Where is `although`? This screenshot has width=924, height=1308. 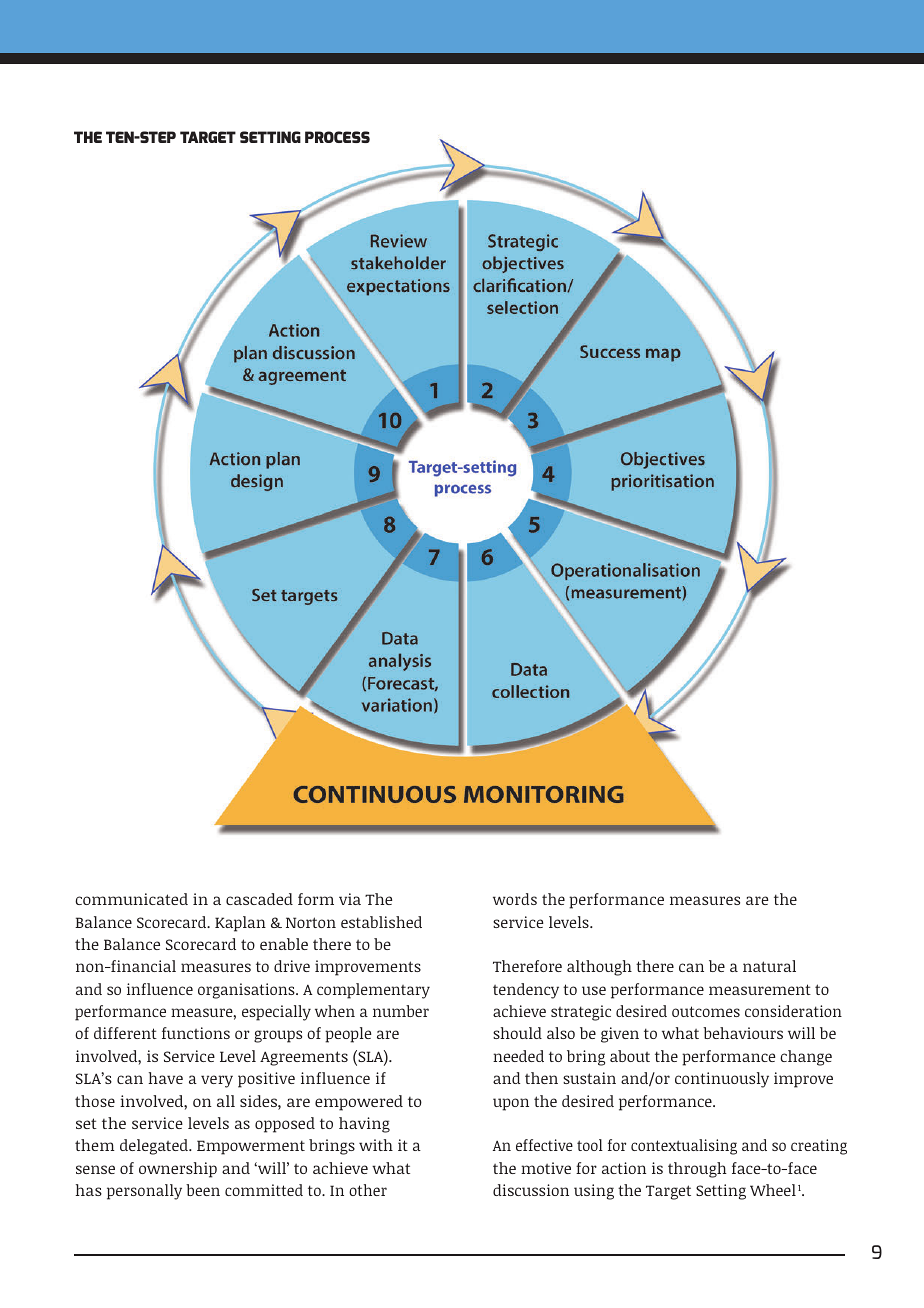
although is located at coordinates (599, 968).
